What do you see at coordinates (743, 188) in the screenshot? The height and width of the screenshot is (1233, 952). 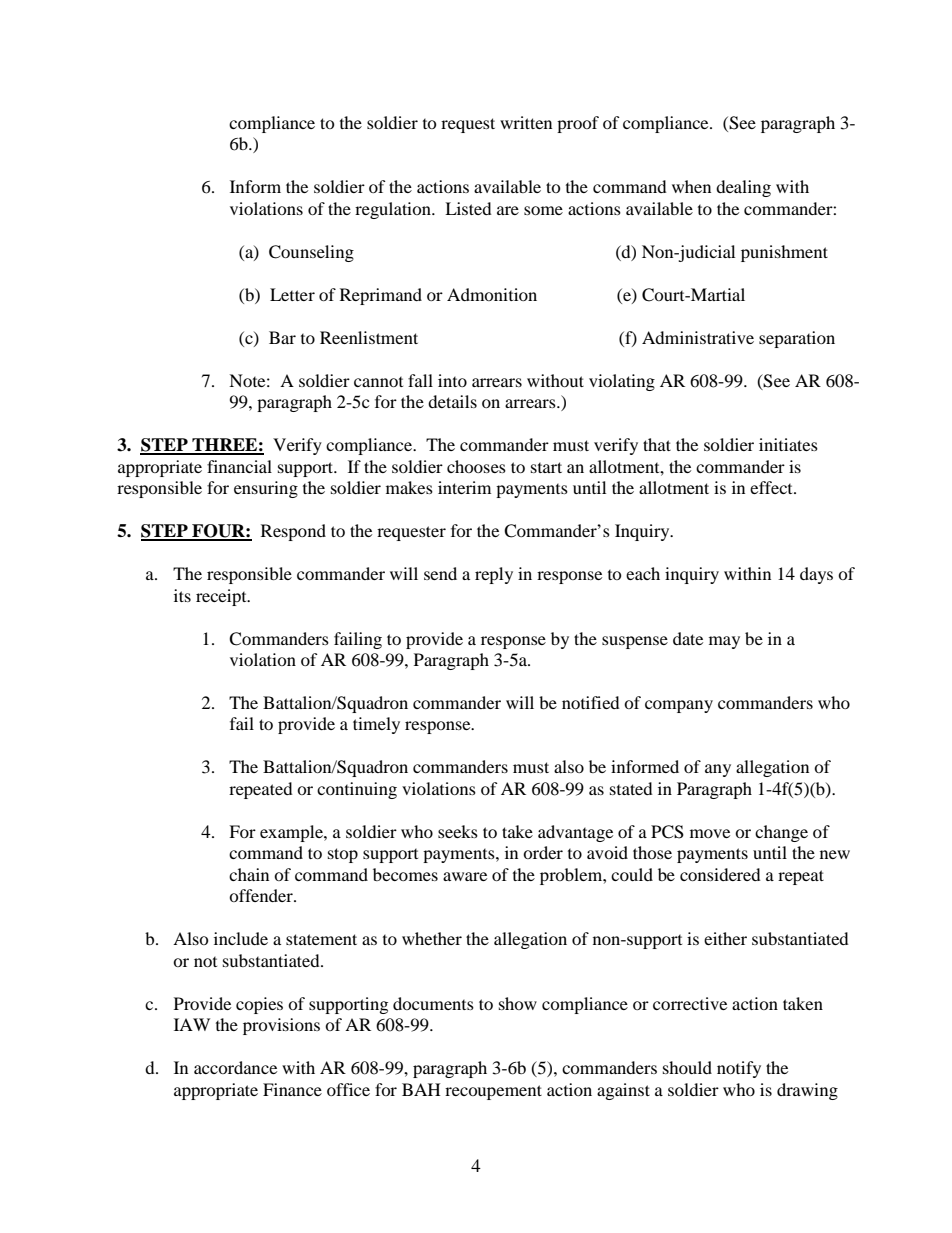 I see `dealing` at bounding box center [743, 188].
